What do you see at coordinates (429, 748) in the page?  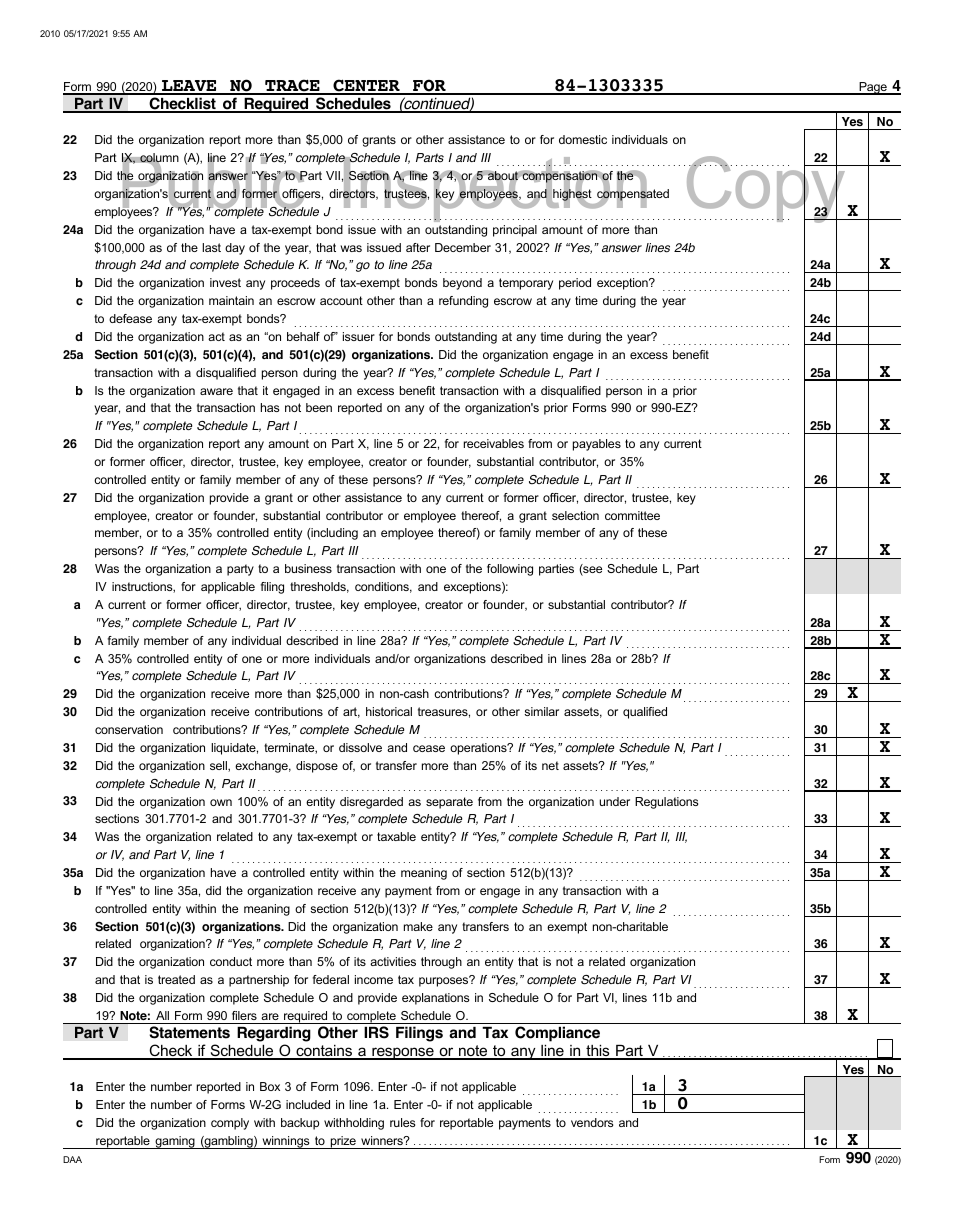 I see `cease` at bounding box center [429, 748].
